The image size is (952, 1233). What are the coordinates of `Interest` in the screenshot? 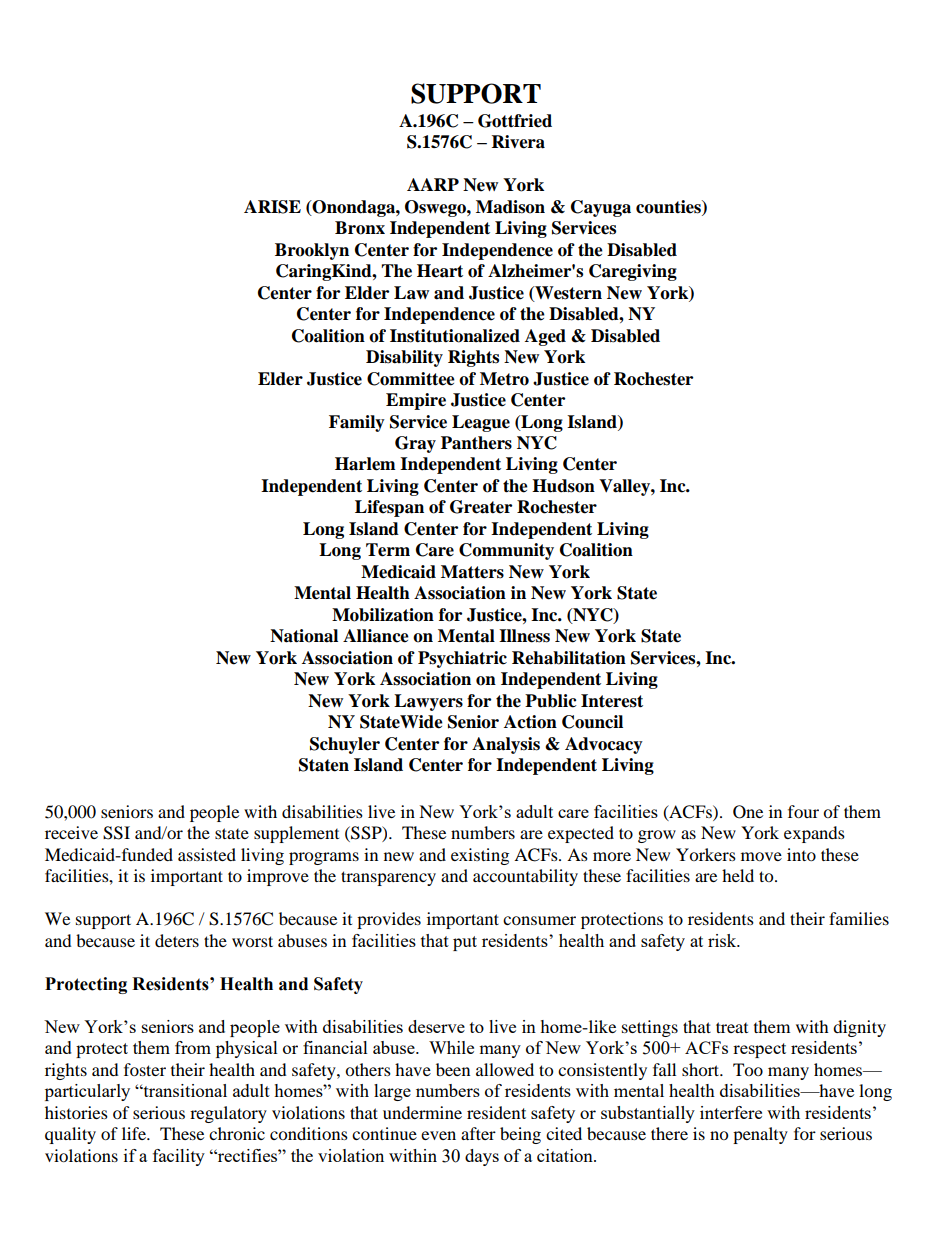 It's located at (612, 701).
